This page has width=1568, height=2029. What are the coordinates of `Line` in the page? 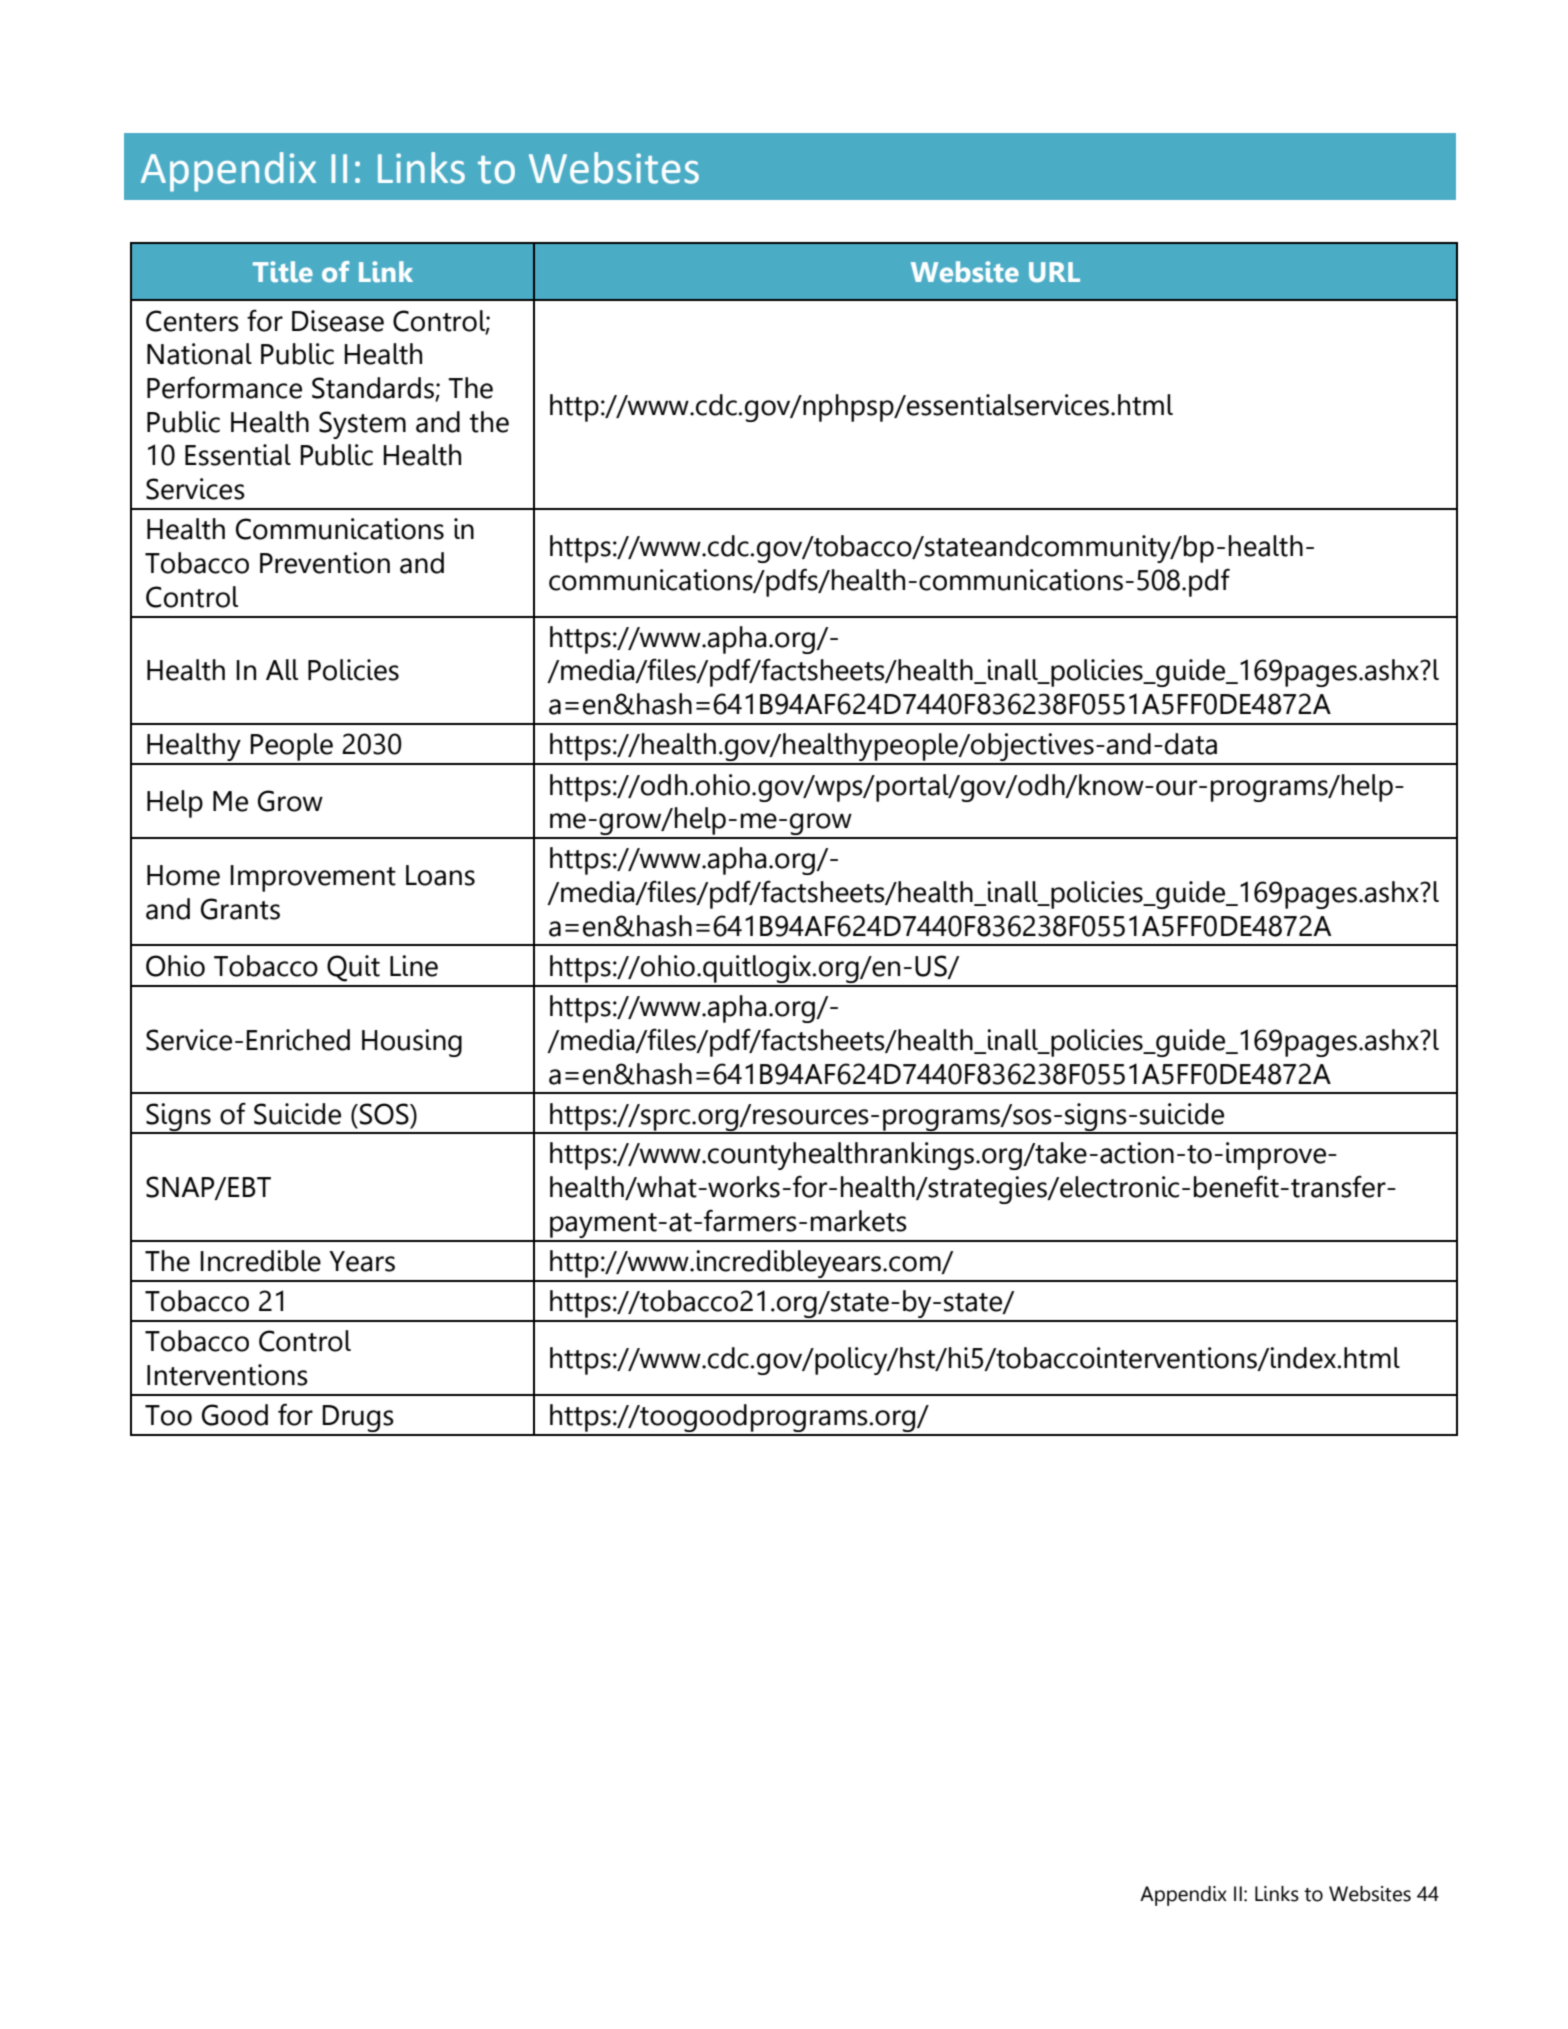 It's located at (414, 966).
